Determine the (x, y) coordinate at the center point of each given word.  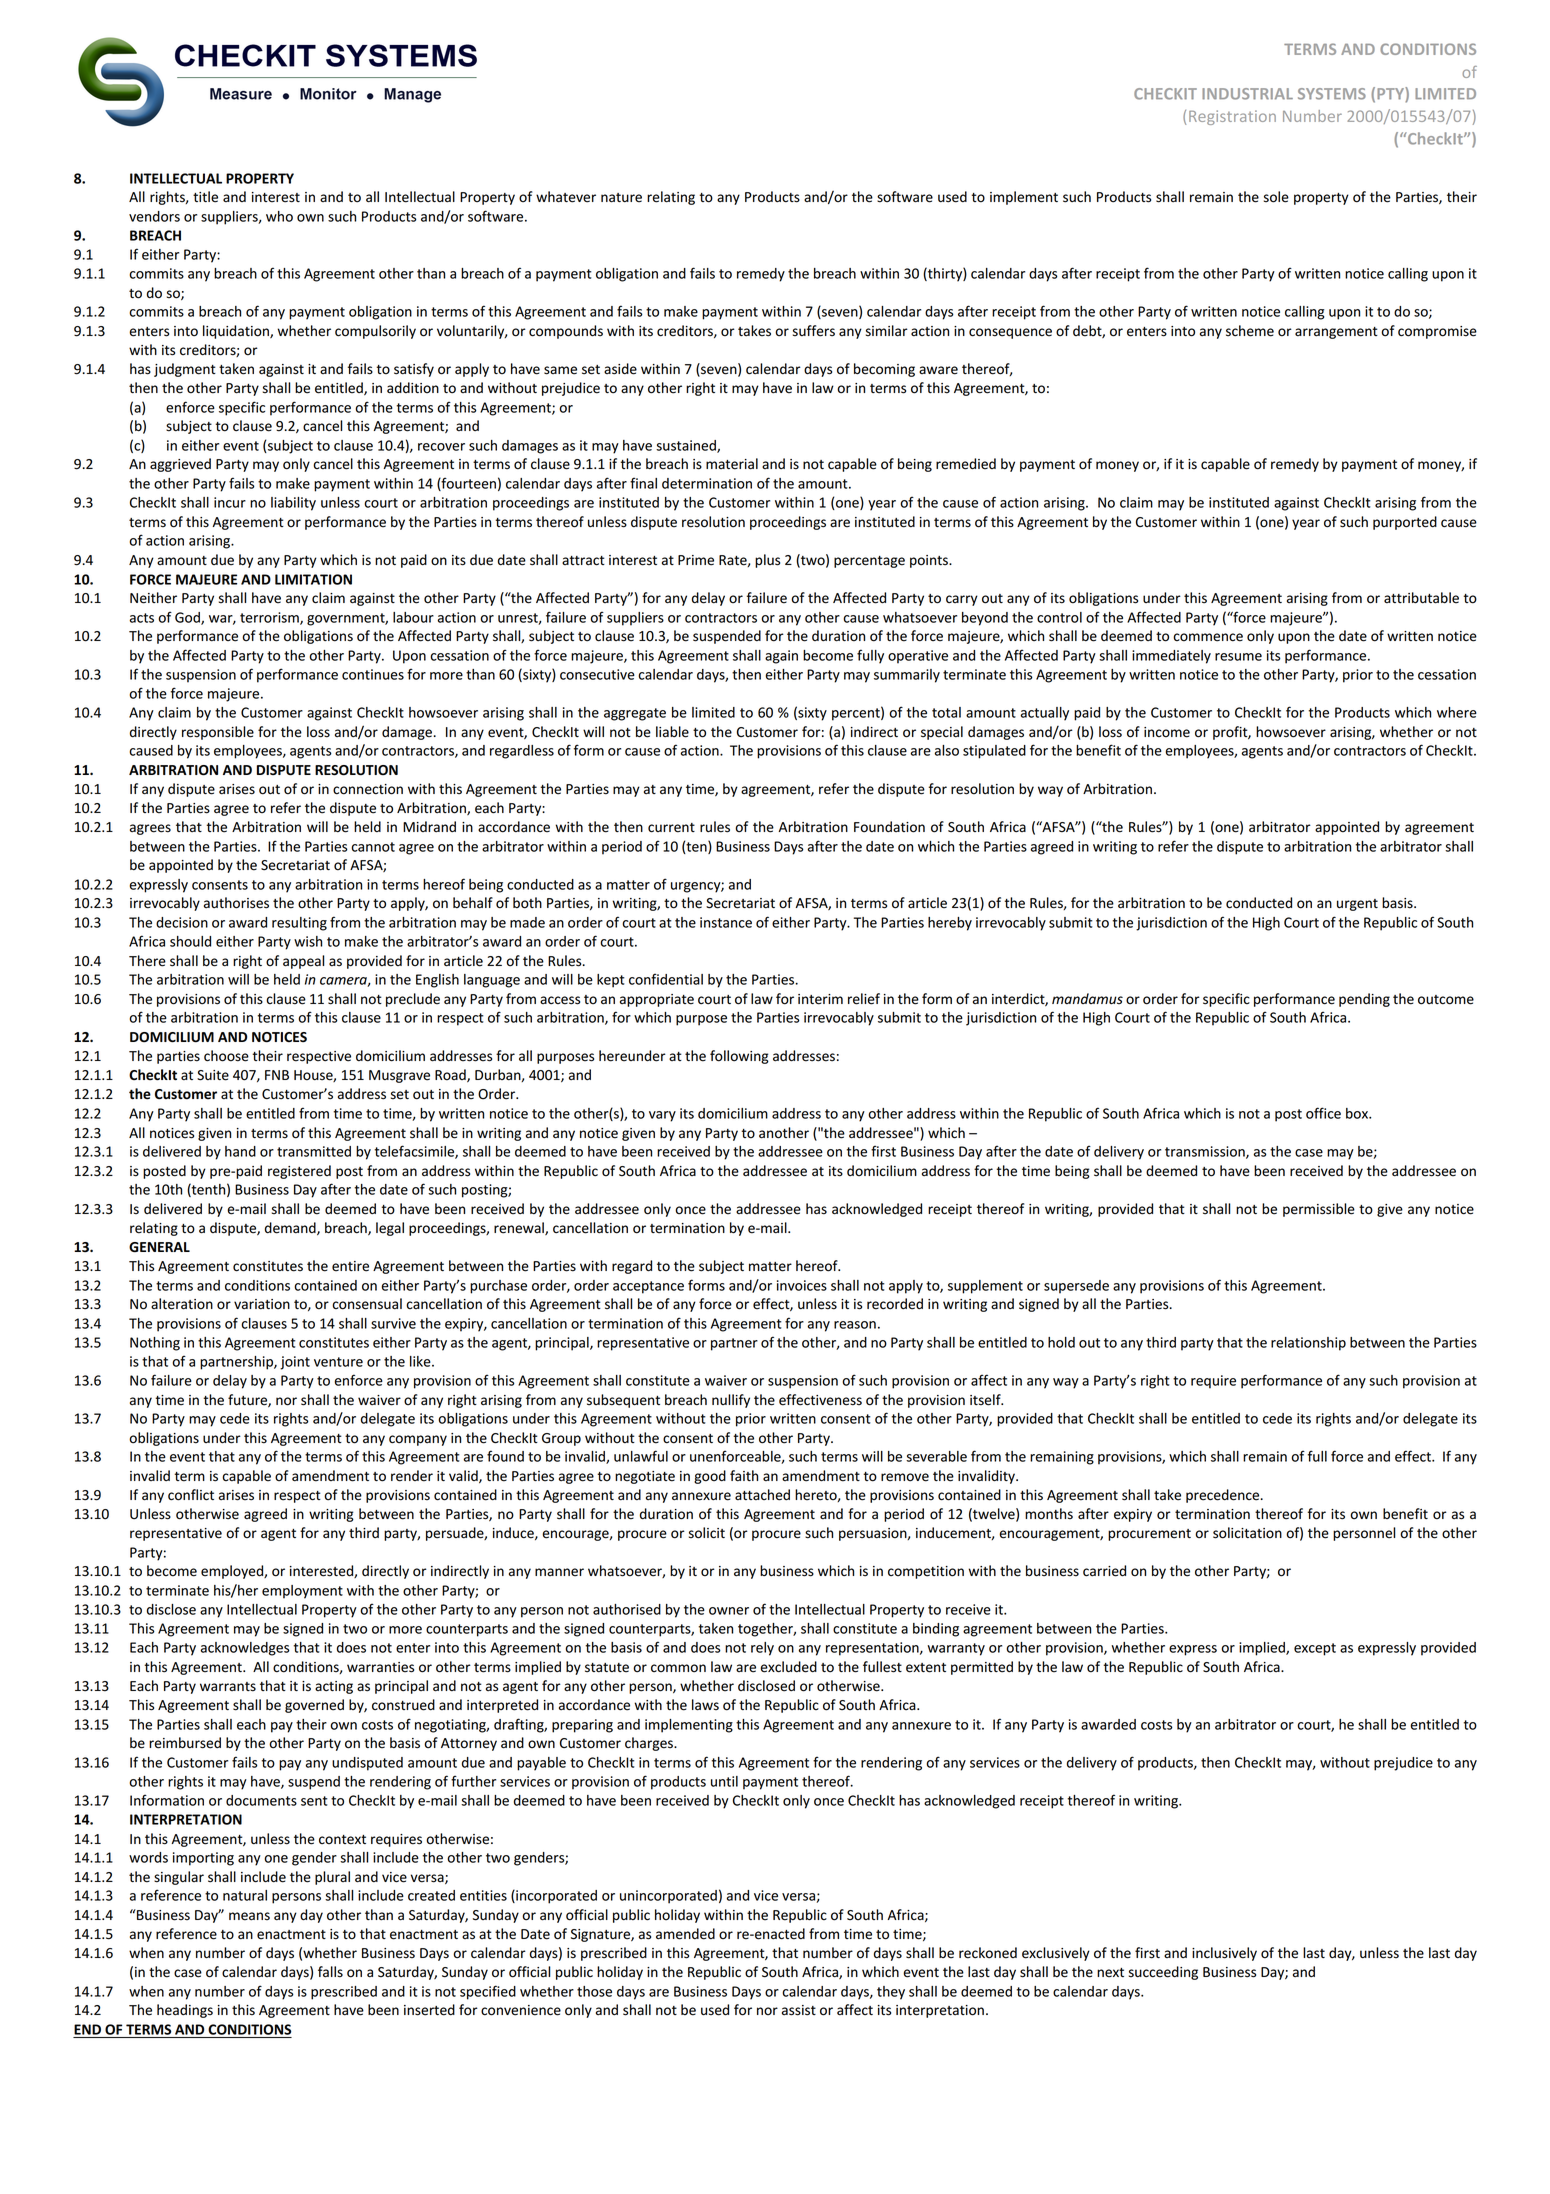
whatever (566, 197)
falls (330, 1972)
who (279, 216)
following (739, 1057)
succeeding (1163, 1973)
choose (226, 1056)
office (1323, 1113)
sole (1276, 197)
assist (799, 2010)
